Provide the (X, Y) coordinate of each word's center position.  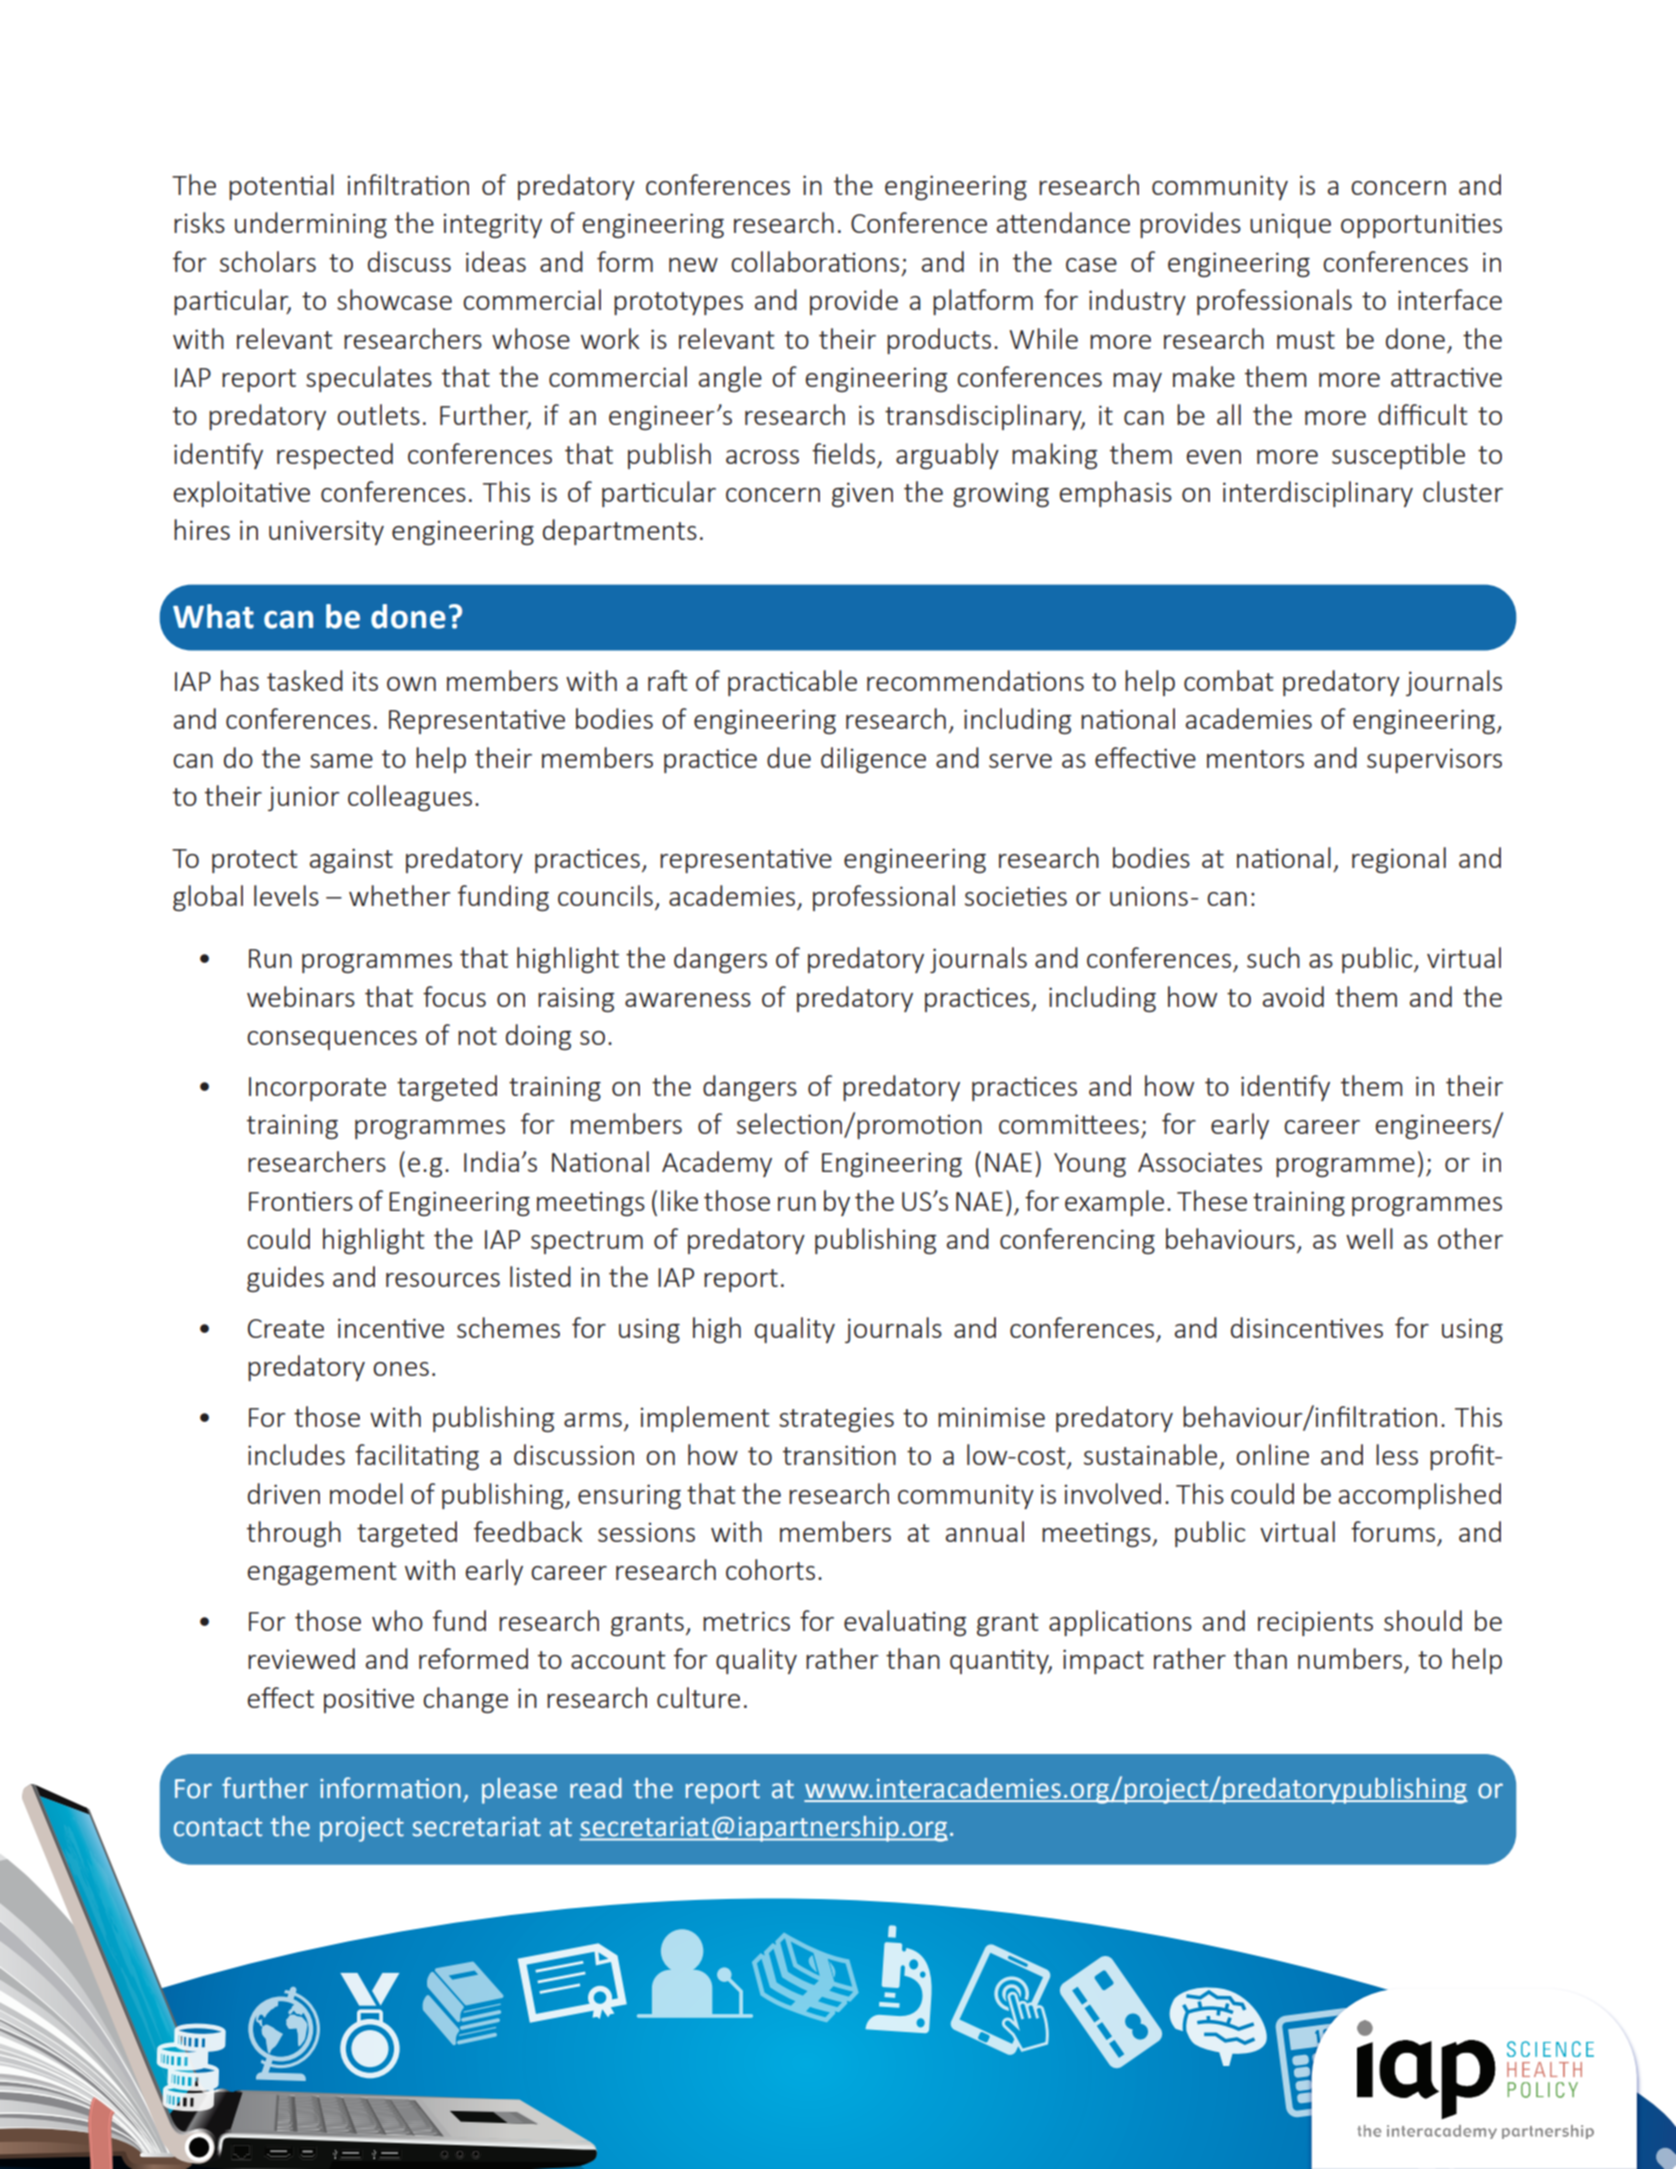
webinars (301, 996)
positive (369, 1700)
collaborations (815, 261)
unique (1290, 225)
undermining (311, 225)
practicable (792, 683)
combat (1229, 680)
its (365, 681)
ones (401, 1369)
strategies (836, 1419)
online (1272, 1454)
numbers (1350, 1658)
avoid (1293, 996)
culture (698, 1697)
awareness (688, 1000)
